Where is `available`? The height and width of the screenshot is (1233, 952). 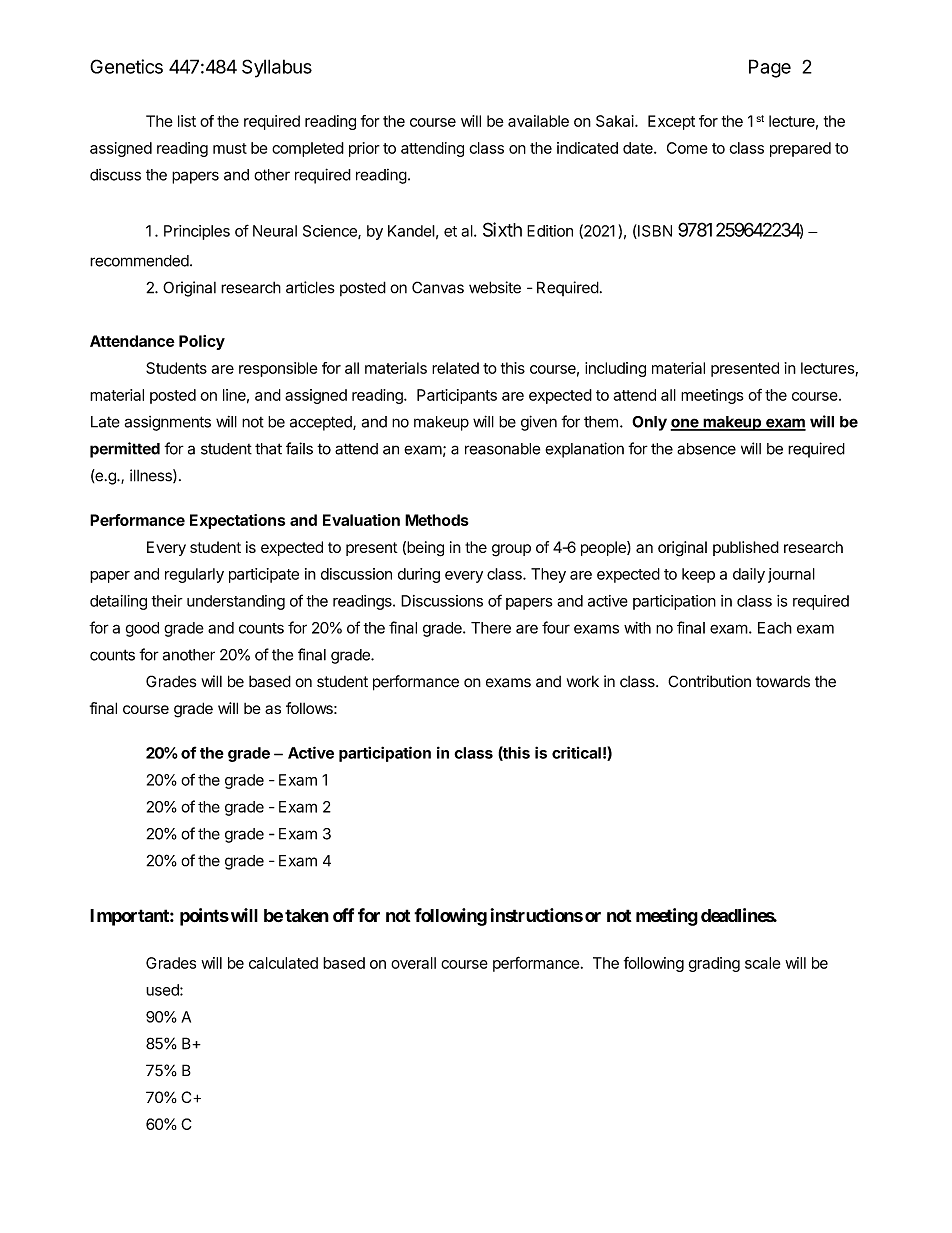 available is located at coordinates (538, 121).
